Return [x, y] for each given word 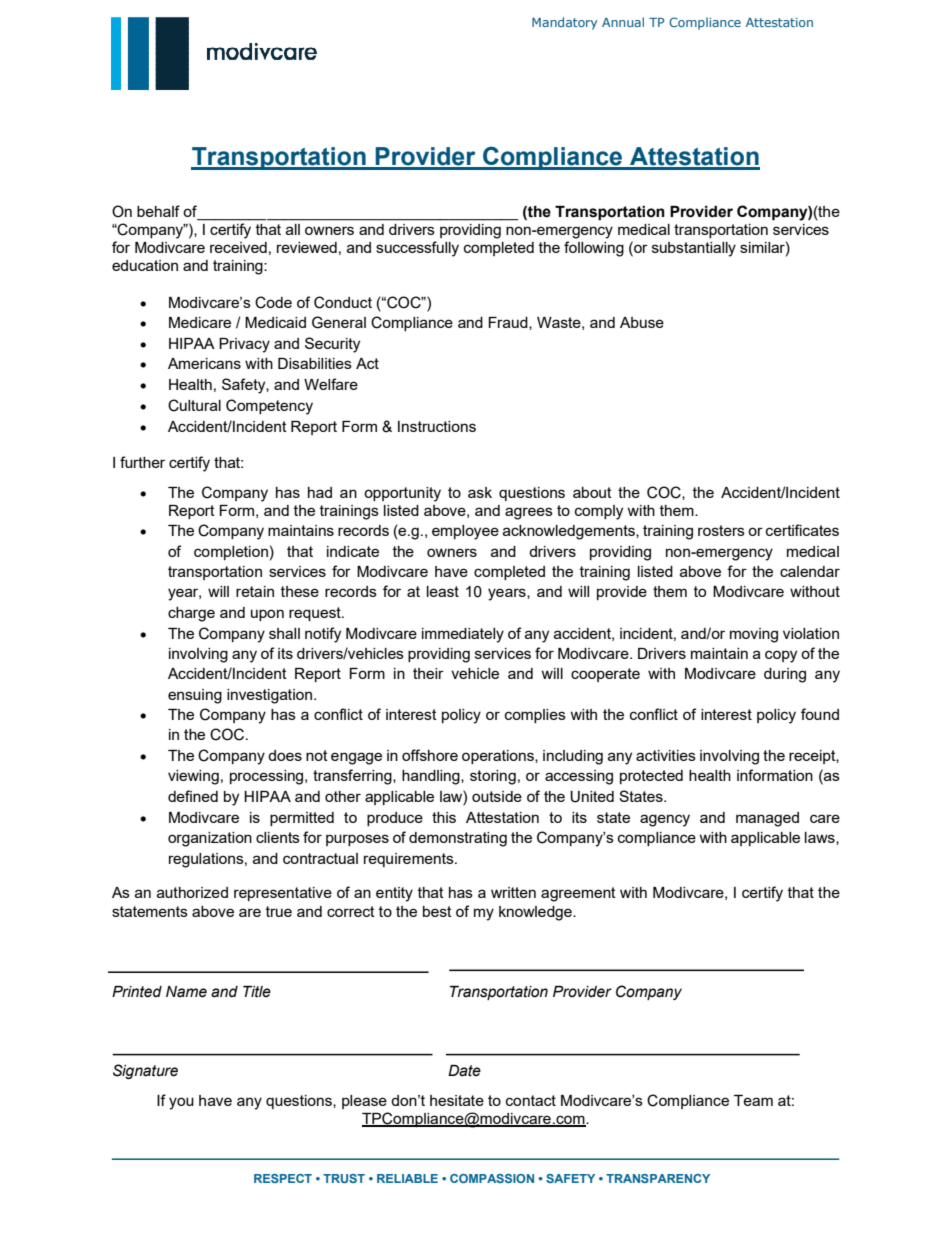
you [181, 1103]
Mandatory [564, 23]
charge [191, 614]
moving [754, 635]
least [443, 591]
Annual [623, 22]
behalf [158, 211]
